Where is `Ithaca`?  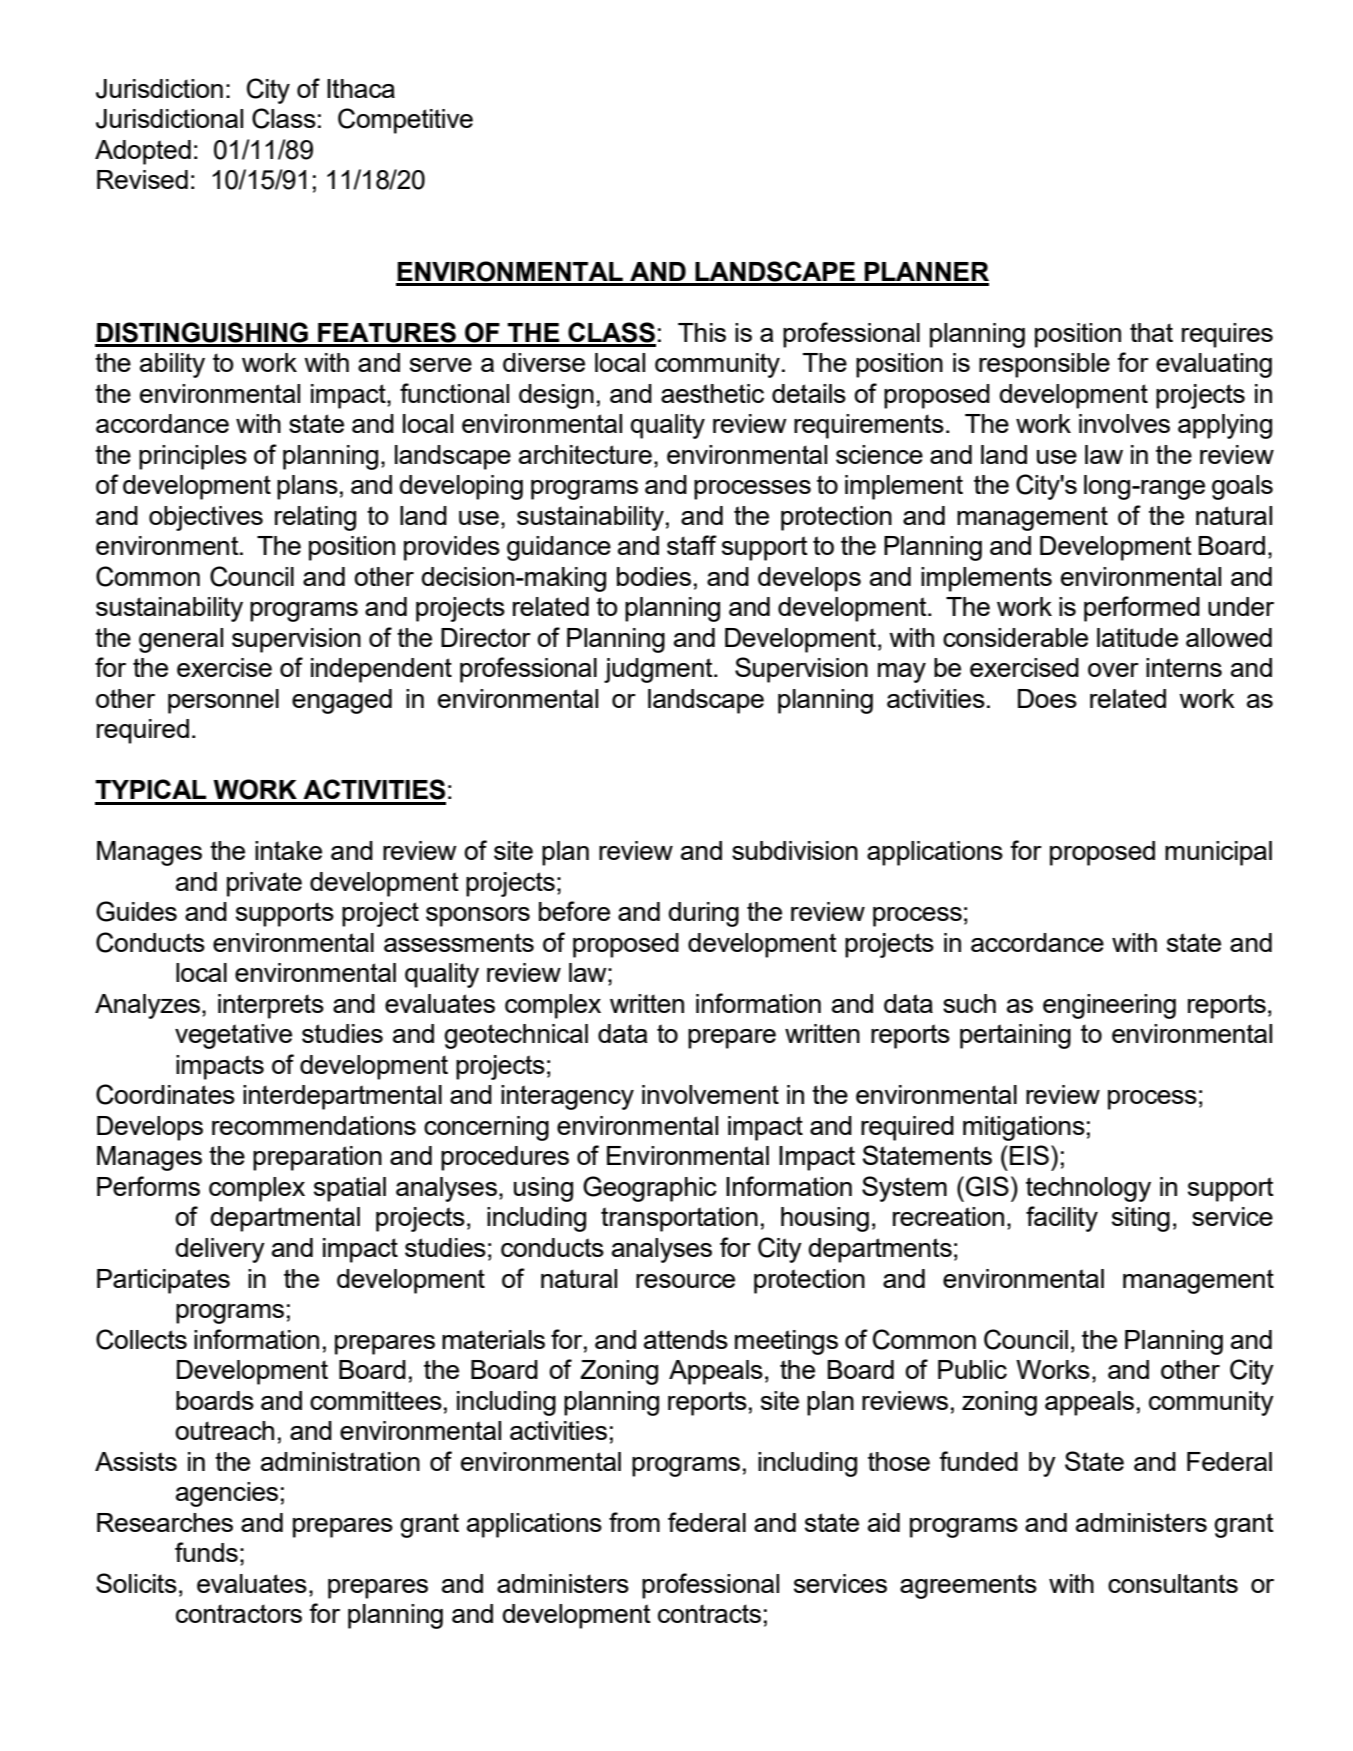 Ithaca is located at coordinates (361, 88).
